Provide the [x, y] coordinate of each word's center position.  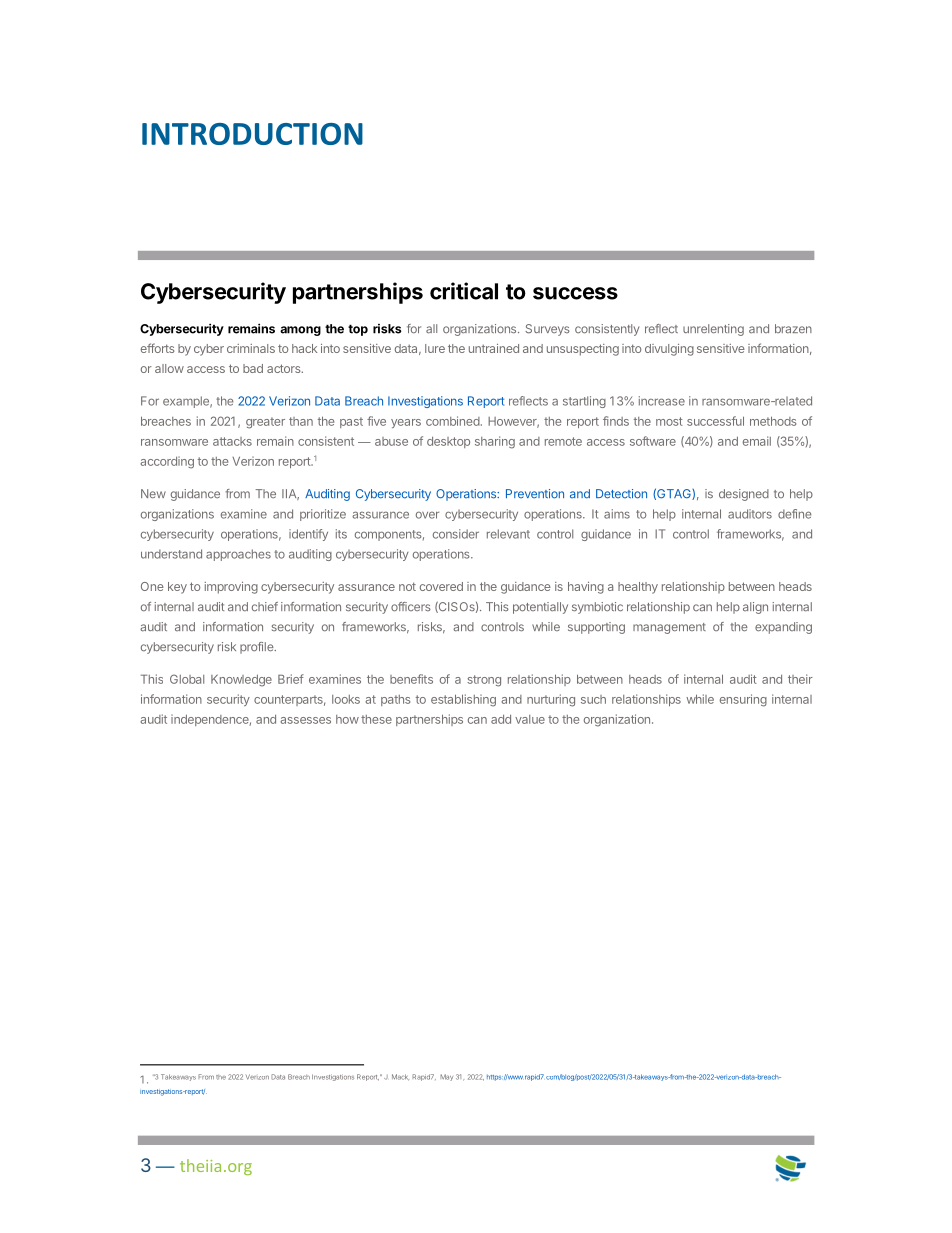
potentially [540, 608]
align [755, 608]
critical [464, 291]
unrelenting [713, 330]
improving [231, 588]
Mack [400, 1077]
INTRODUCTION [252, 134]
